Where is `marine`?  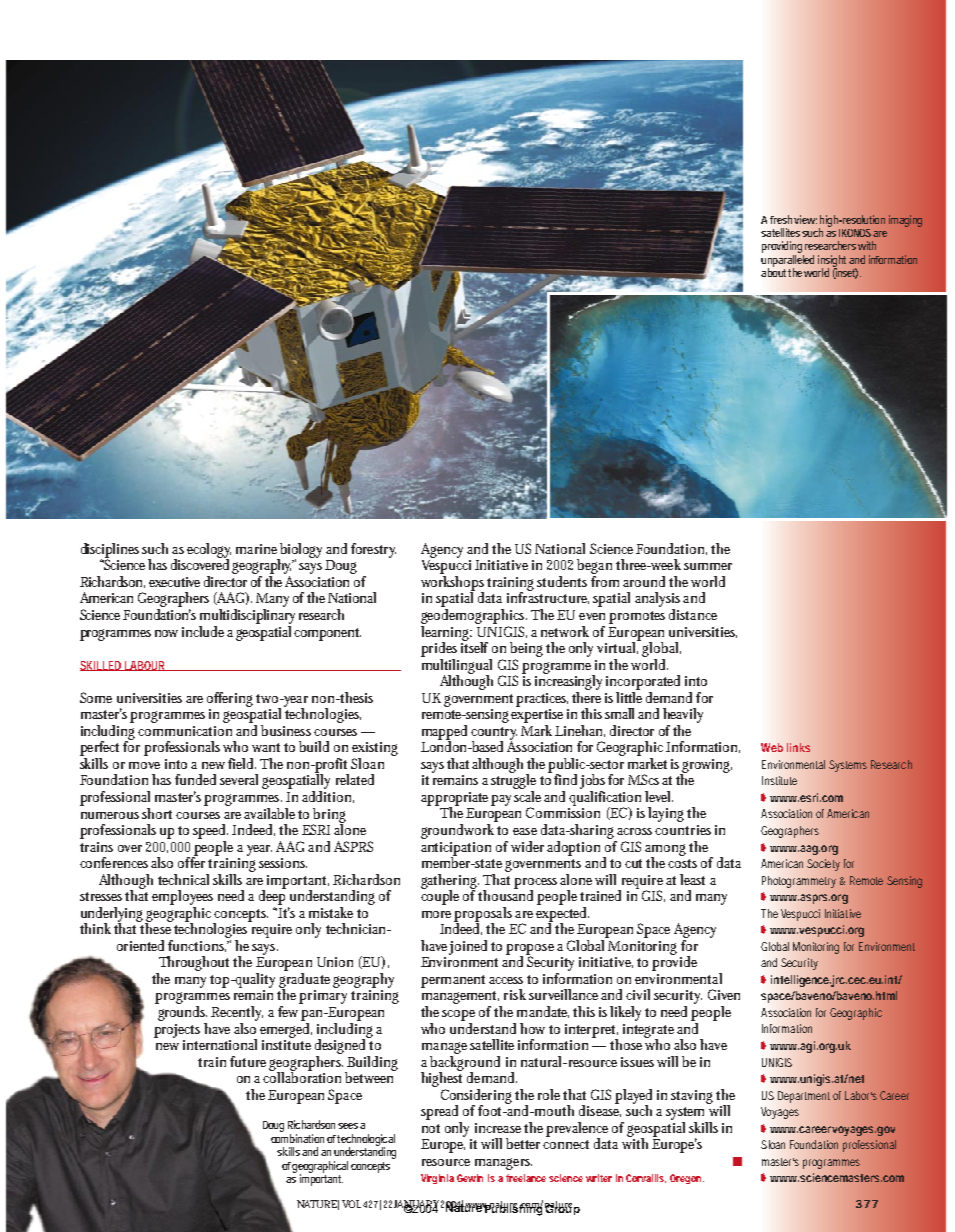 marine is located at coordinates (256, 549).
